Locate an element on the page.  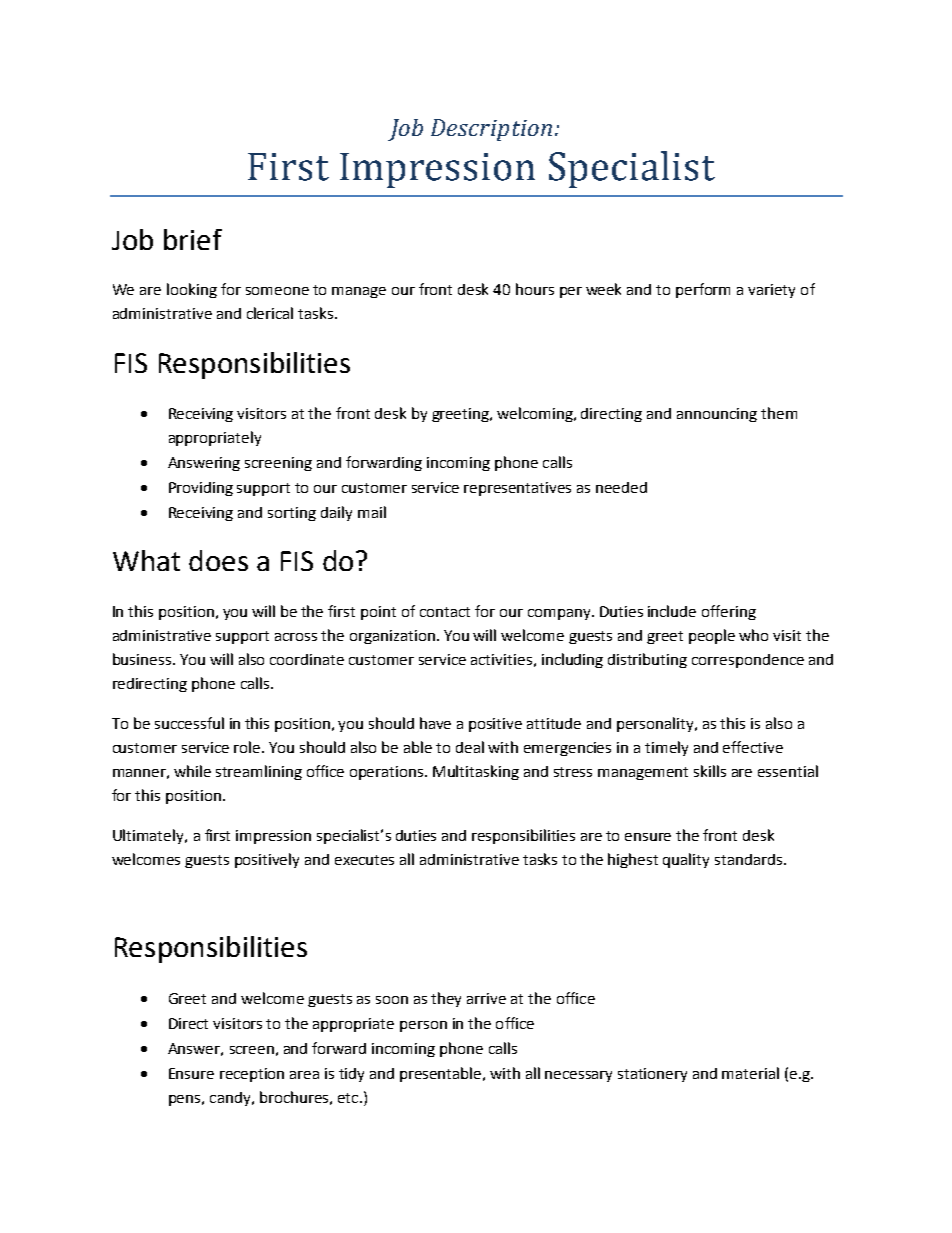
Multitasking is located at coordinates (476, 772).
